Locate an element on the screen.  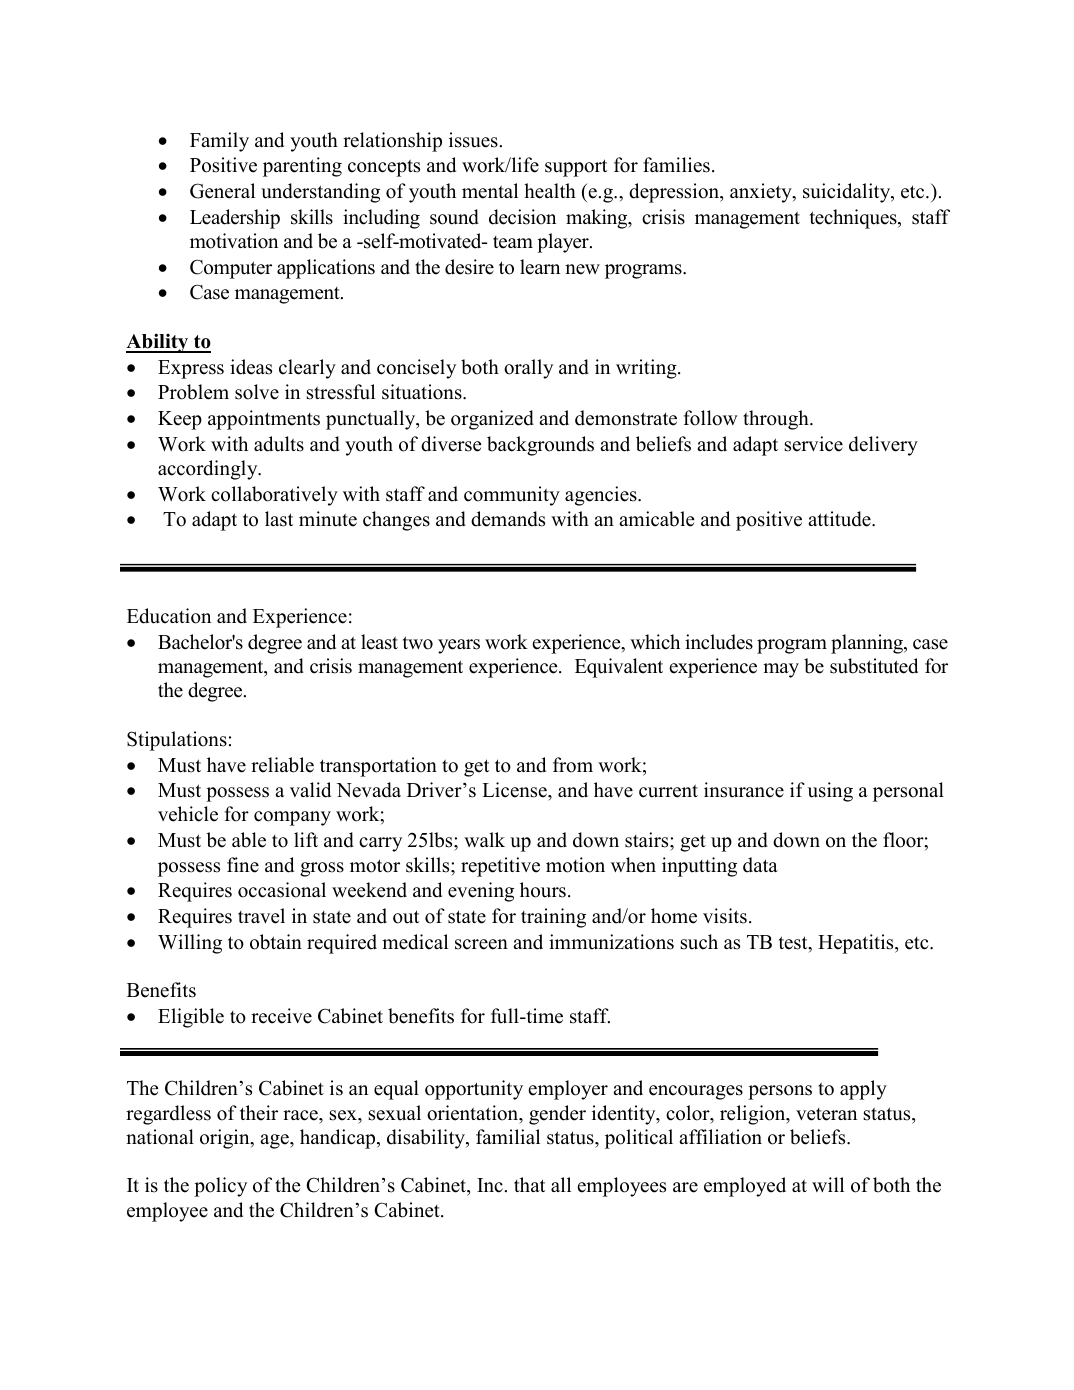
familial is located at coordinates (508, 1136).
